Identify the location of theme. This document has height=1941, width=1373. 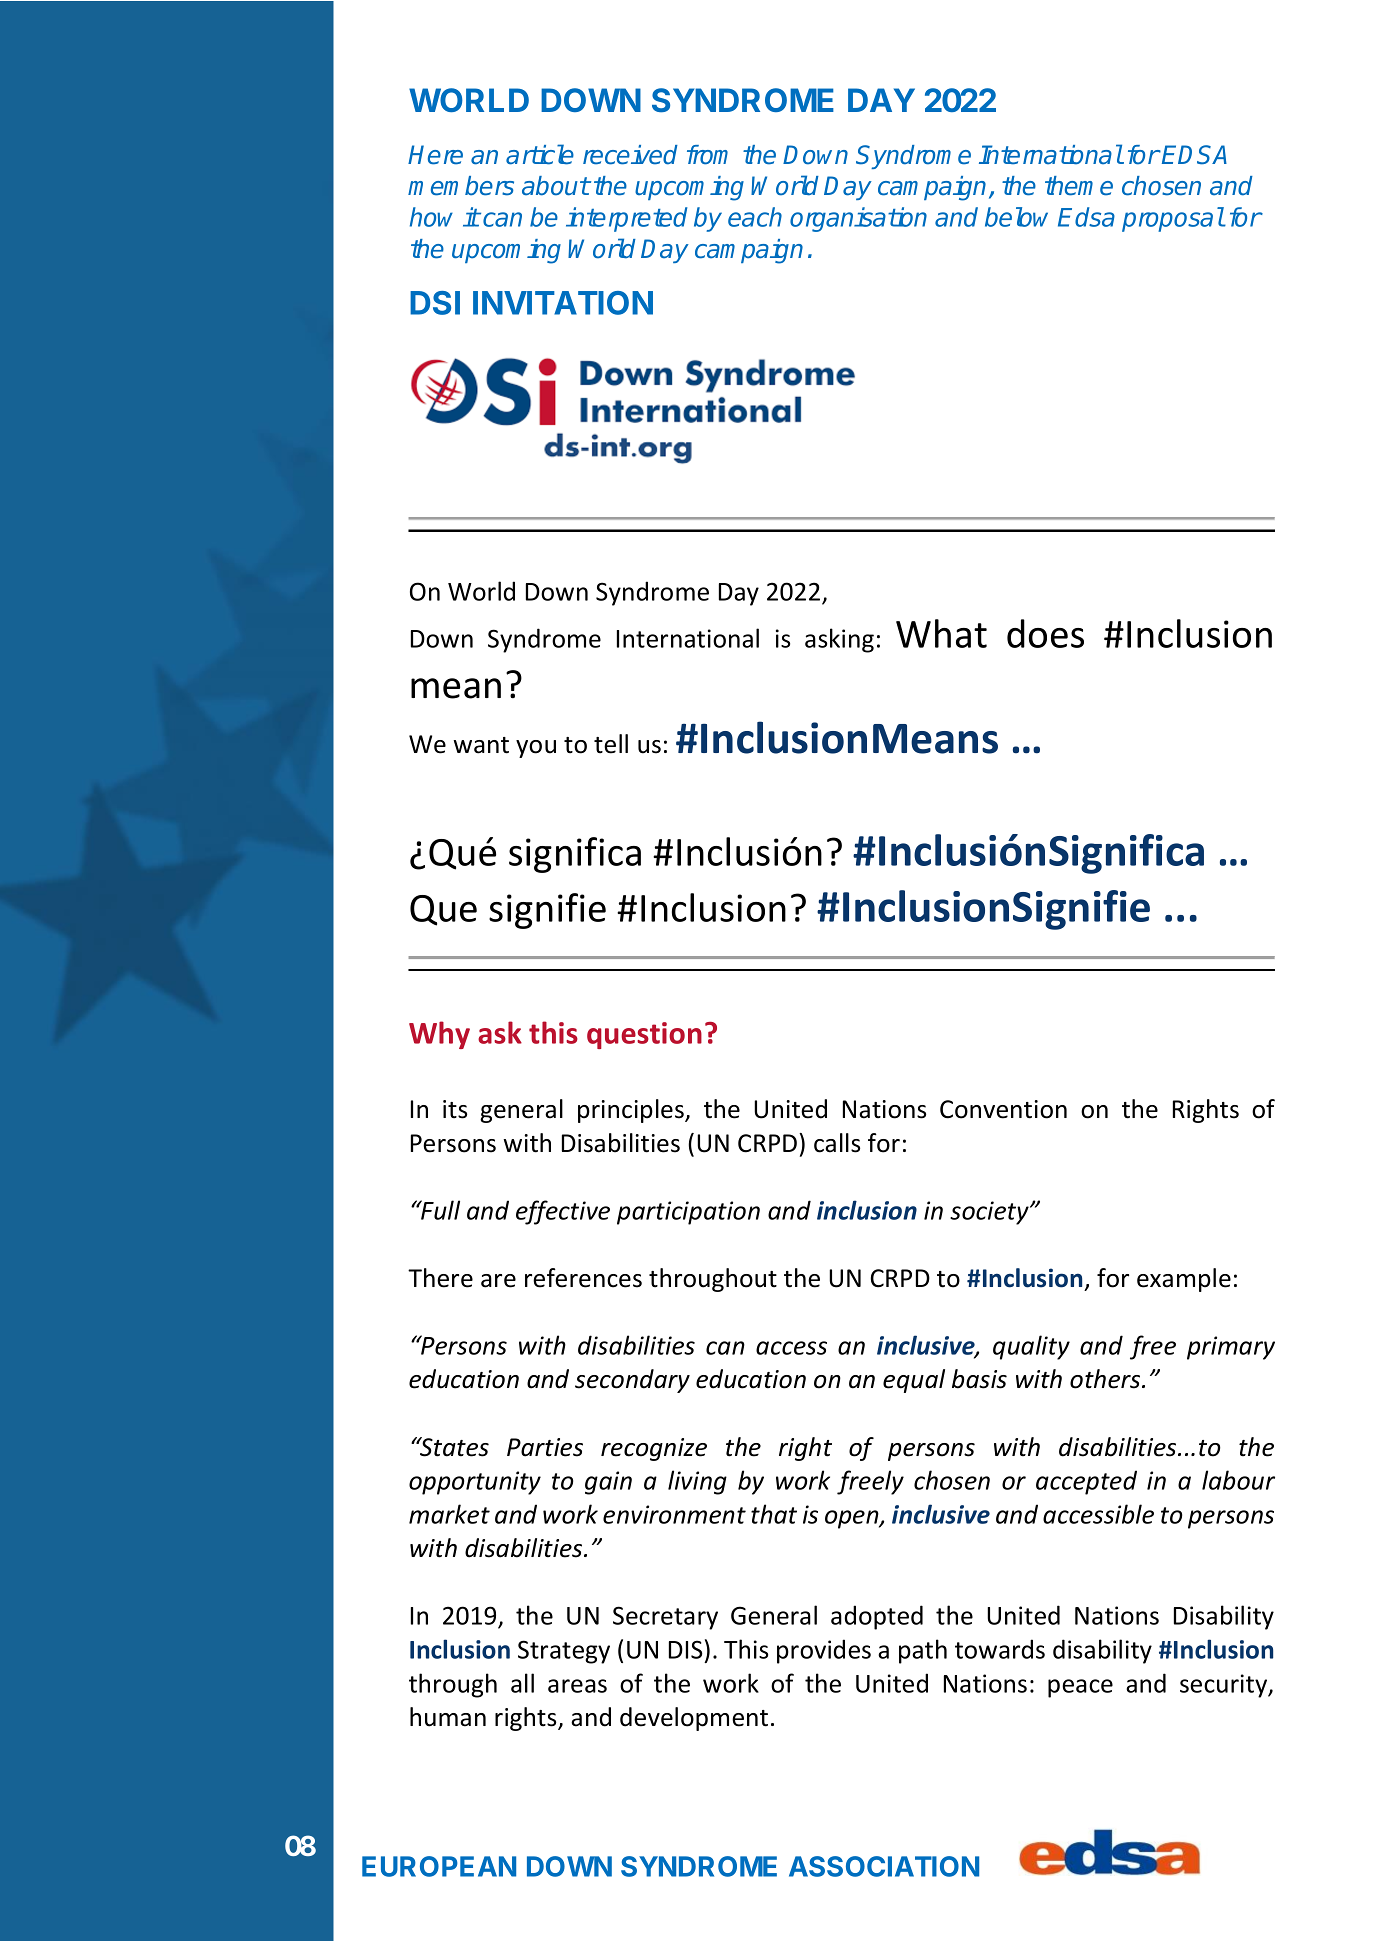
(1079, 186).
